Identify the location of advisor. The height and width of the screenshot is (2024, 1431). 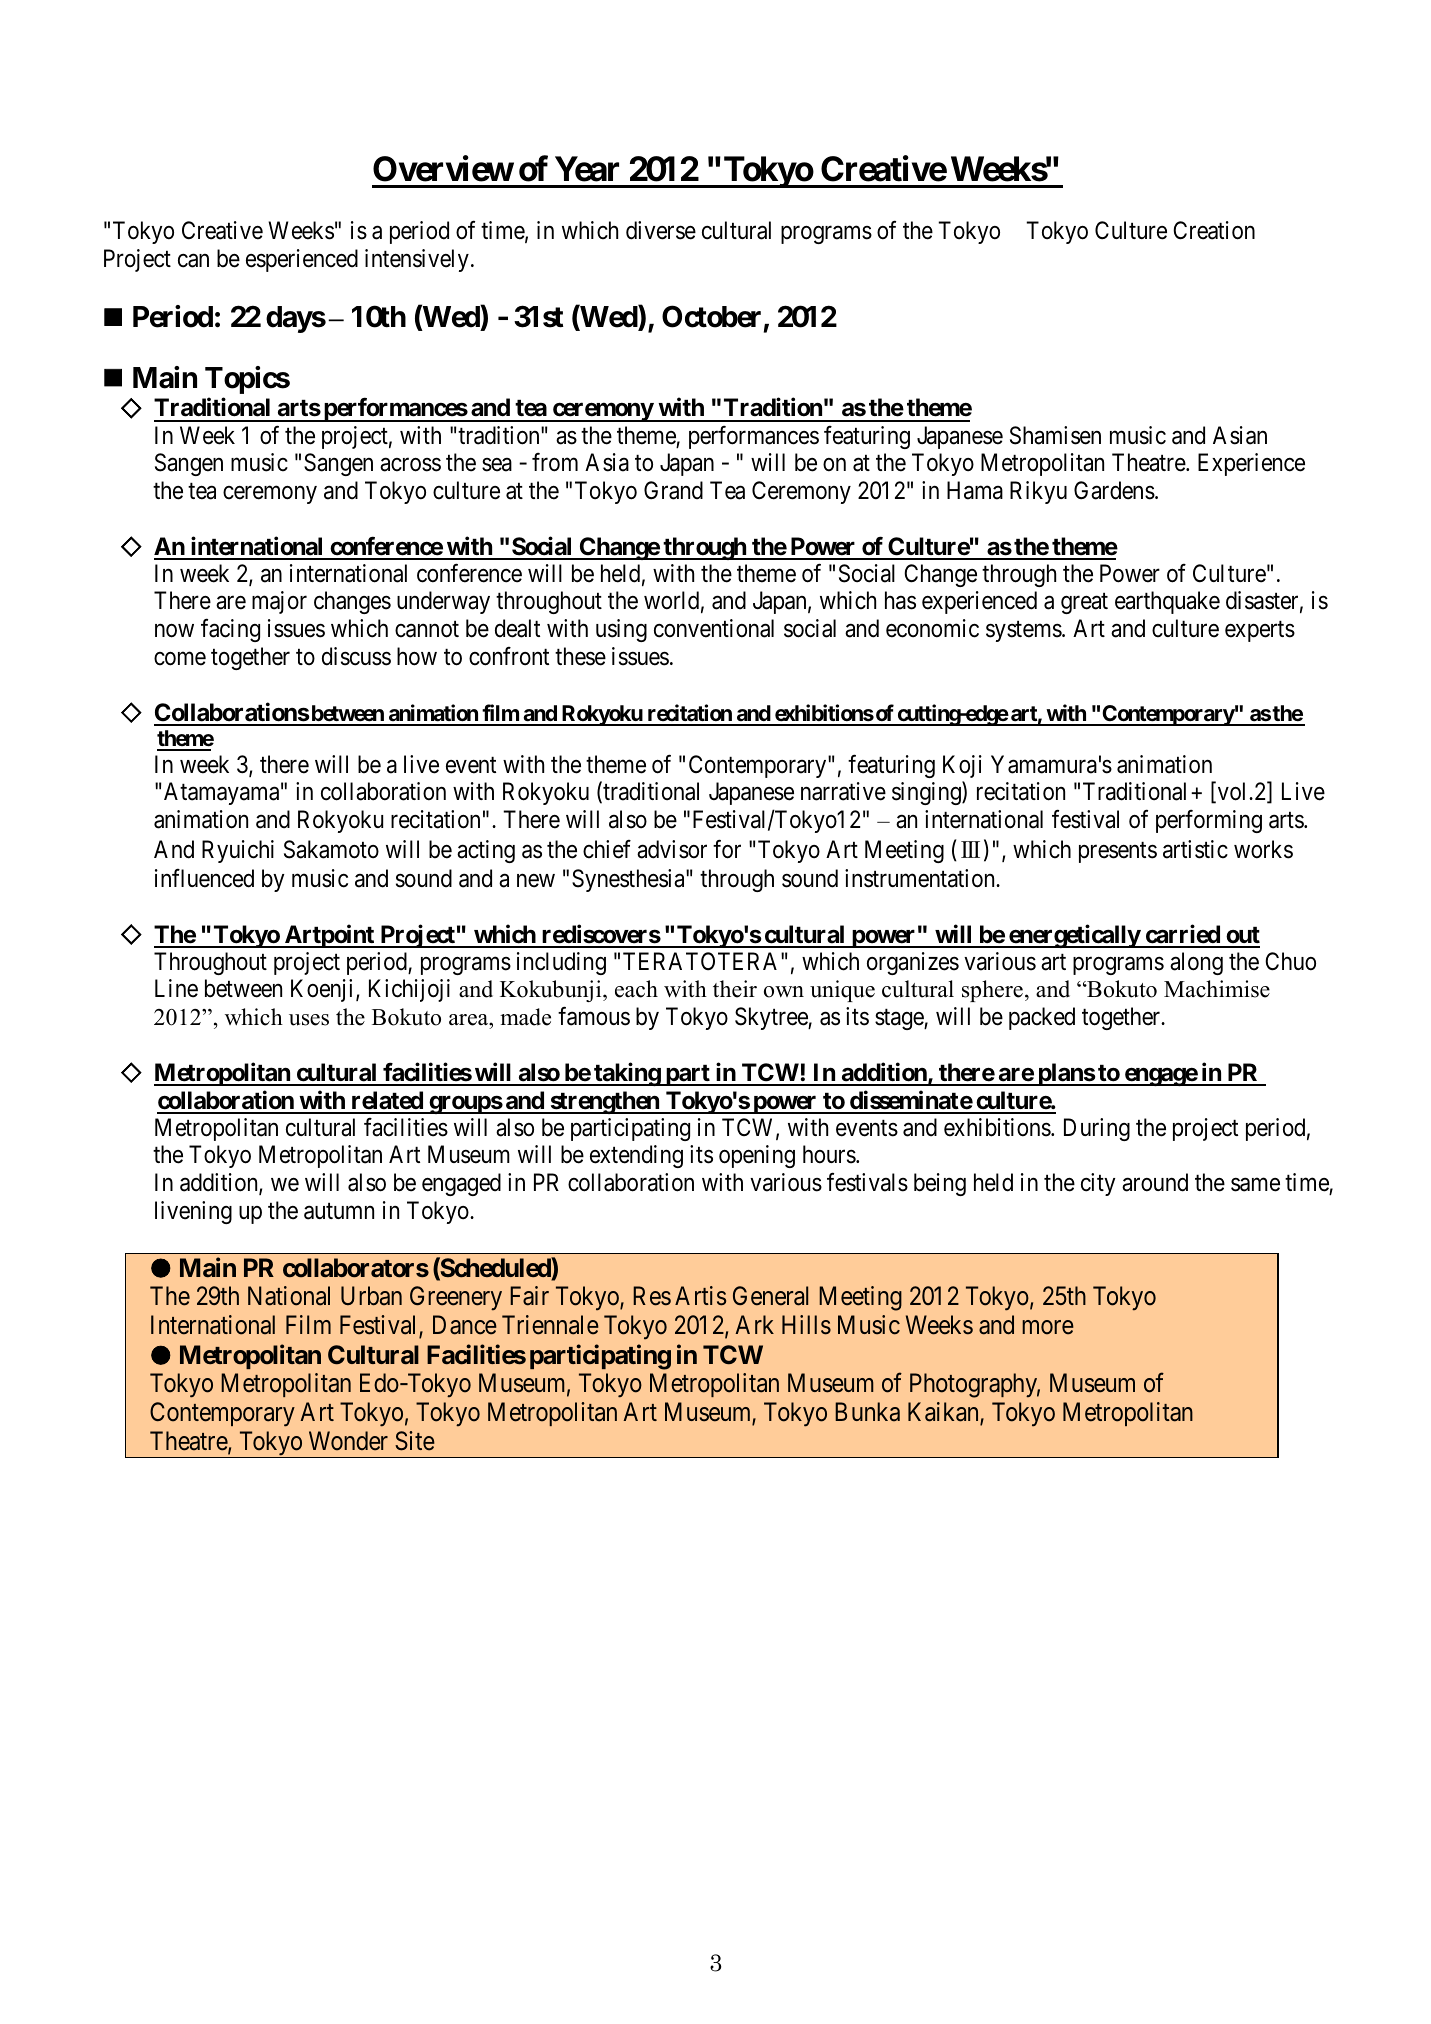
(672, 849).
